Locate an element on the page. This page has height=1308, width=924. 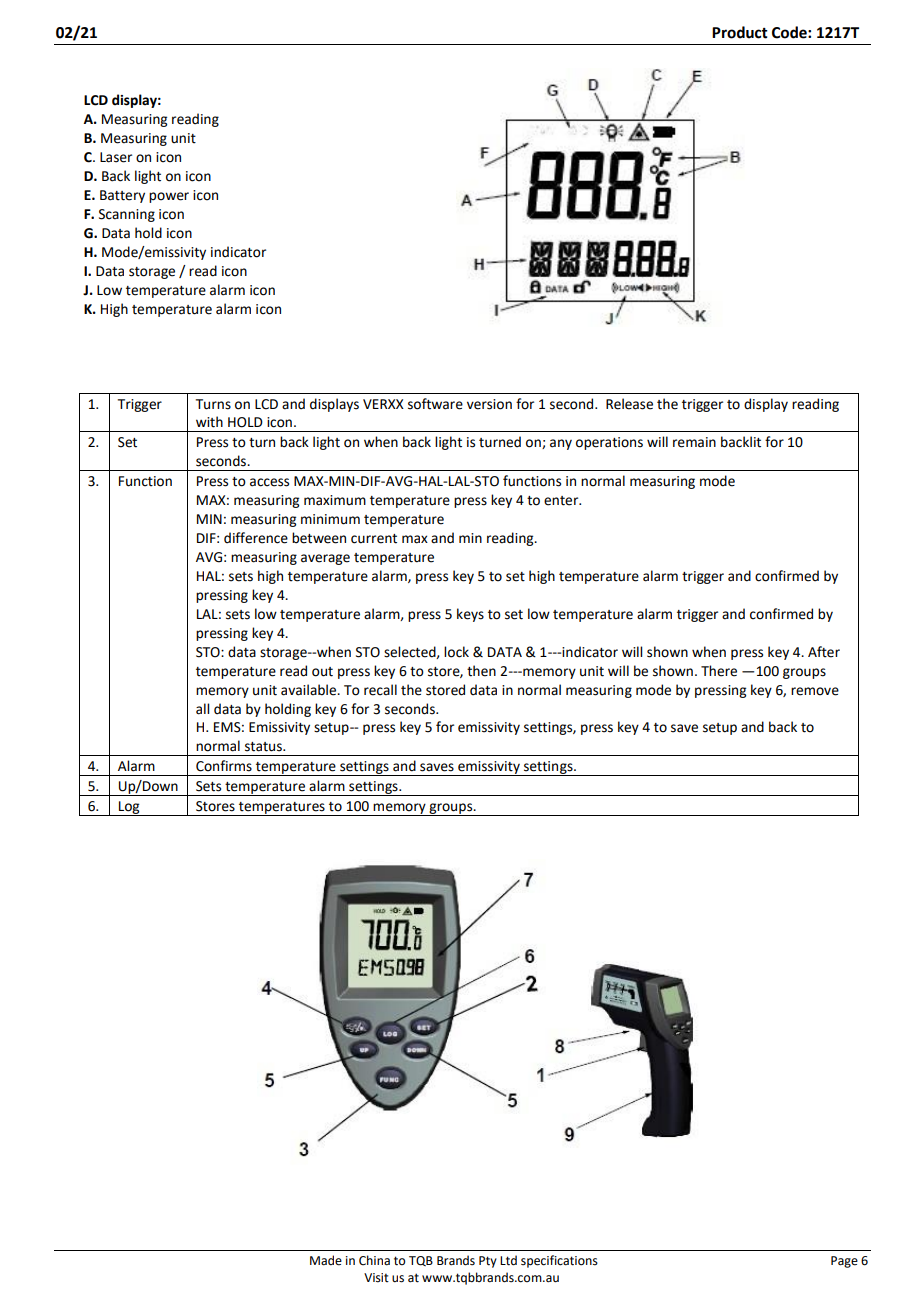
Release is located at coordinates (629, 404).
